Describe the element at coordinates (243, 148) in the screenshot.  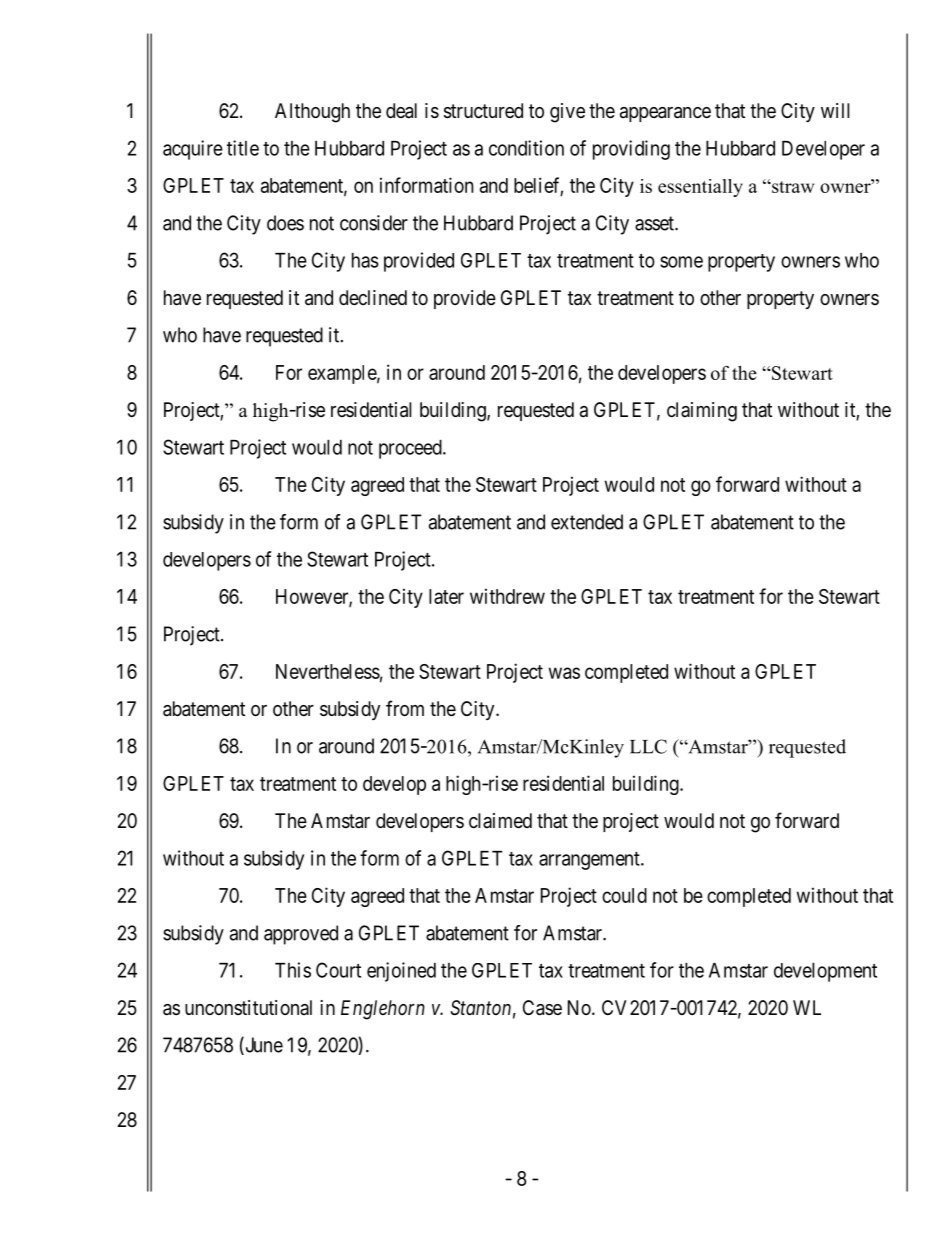
I see `title` at that location.
